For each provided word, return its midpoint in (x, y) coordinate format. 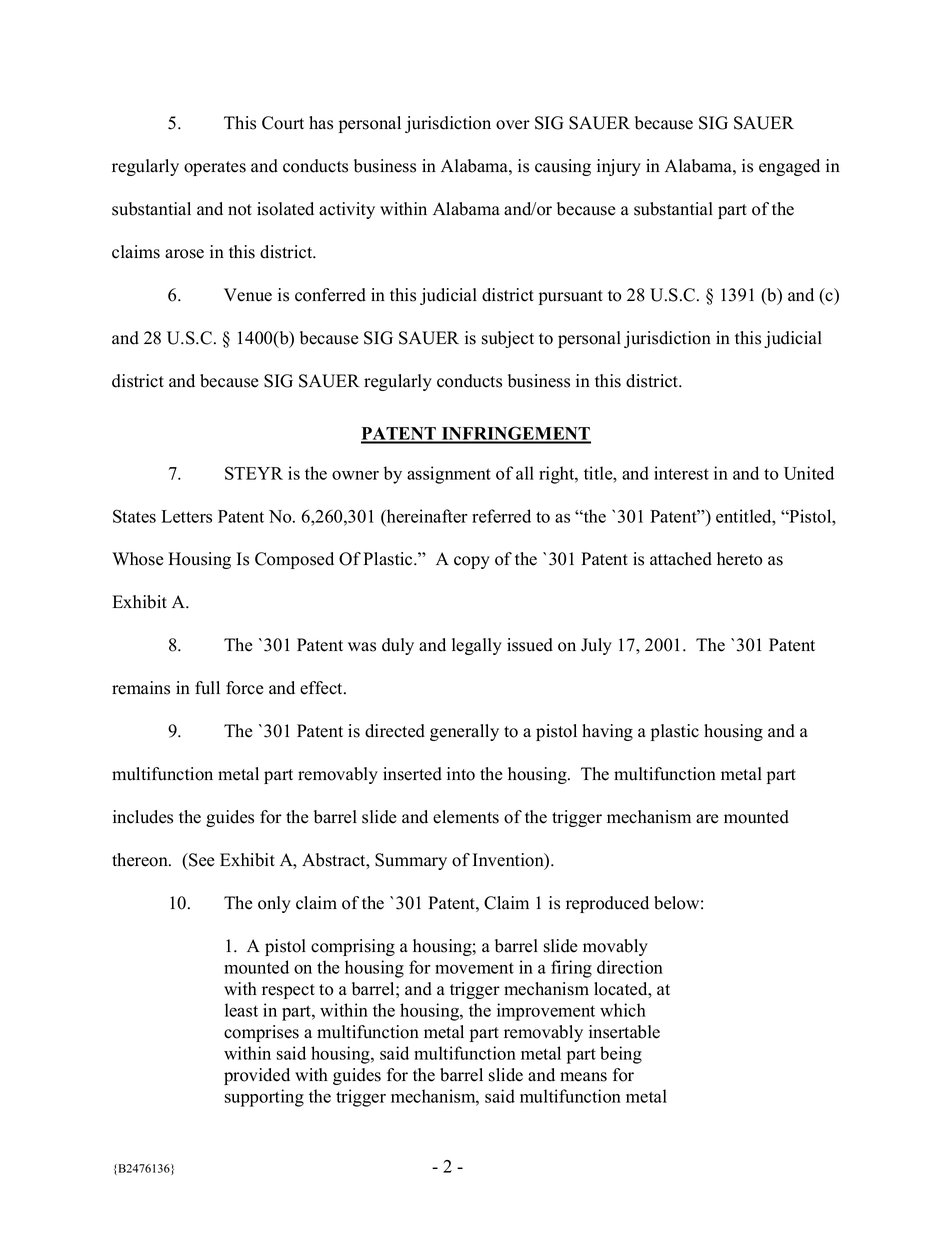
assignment (449, 475)
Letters (187, 516)
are (707, 819)
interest (681, 473)
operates (215, 168)
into (461, 774)
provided (257, 1076)
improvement (546, 1012)
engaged (789, 167)
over (513, 125)
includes (143, 817)
